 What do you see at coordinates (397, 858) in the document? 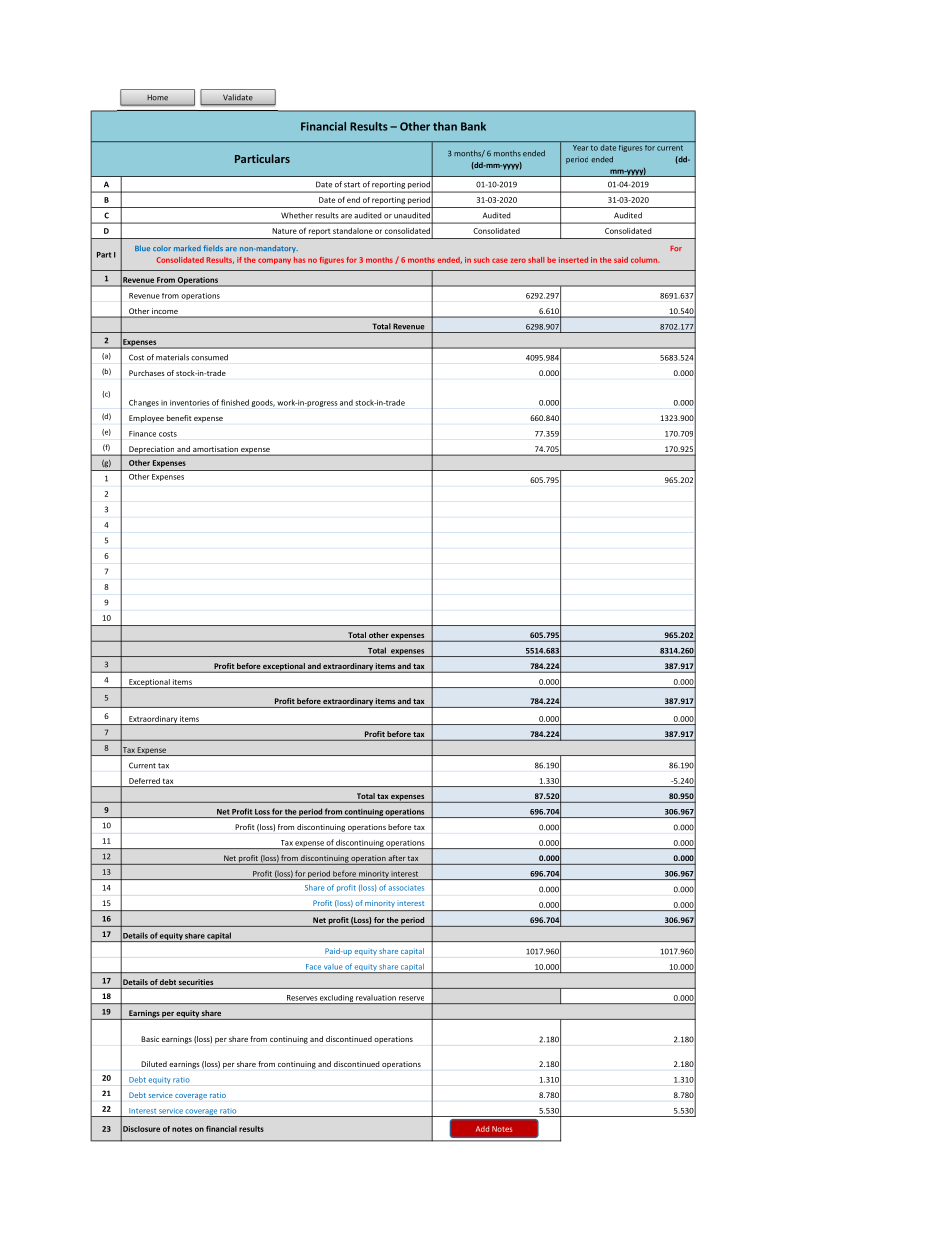
I see `after` at bounding box center [397, 858].
